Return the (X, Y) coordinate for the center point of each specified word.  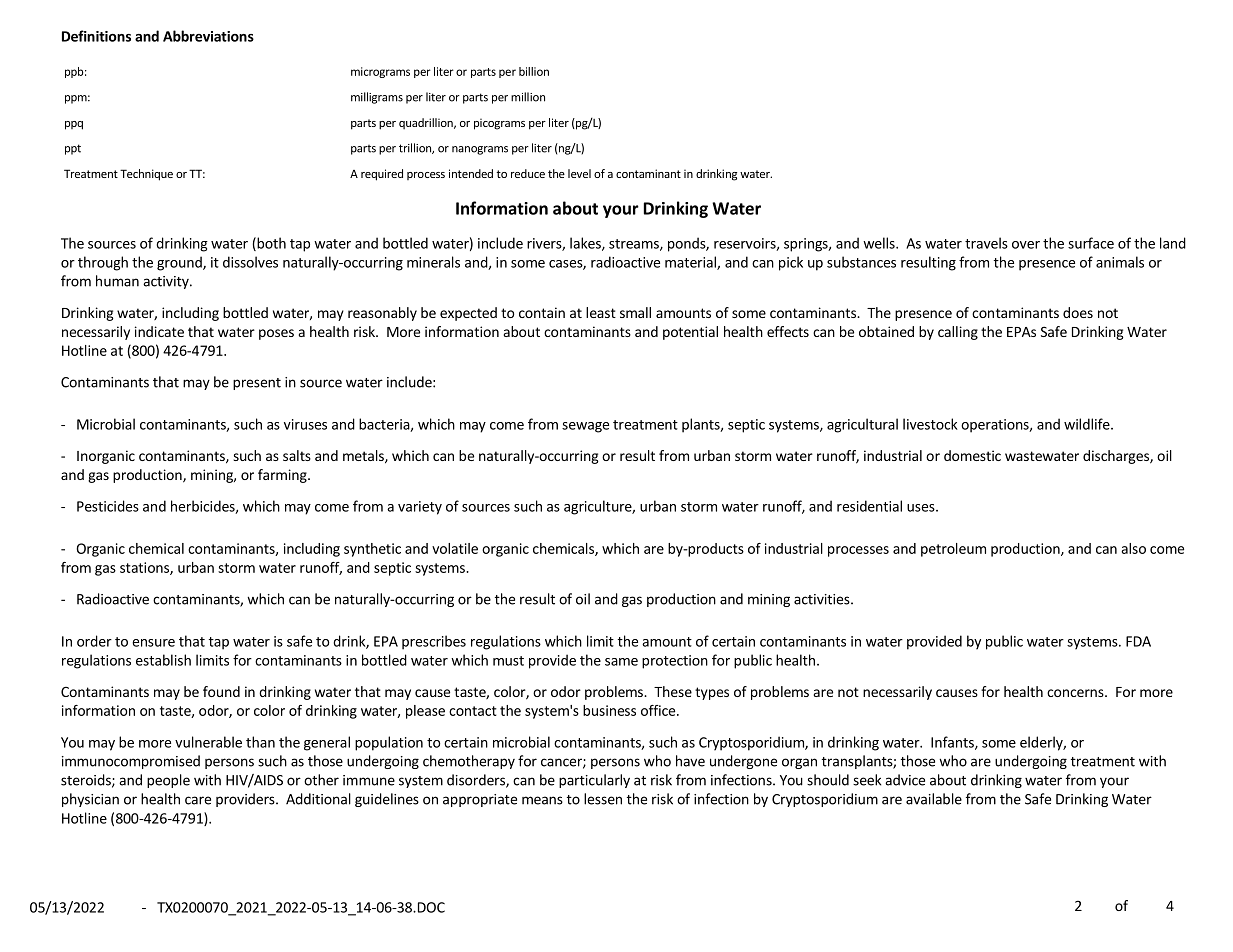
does (1078, 312)
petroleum (953, 550)
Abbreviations (208, 36)
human (117, 281)
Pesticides (108, 506)
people (168, 781)
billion (534, 71)
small (635, 312)
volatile (455, 548)
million (528, 97)
